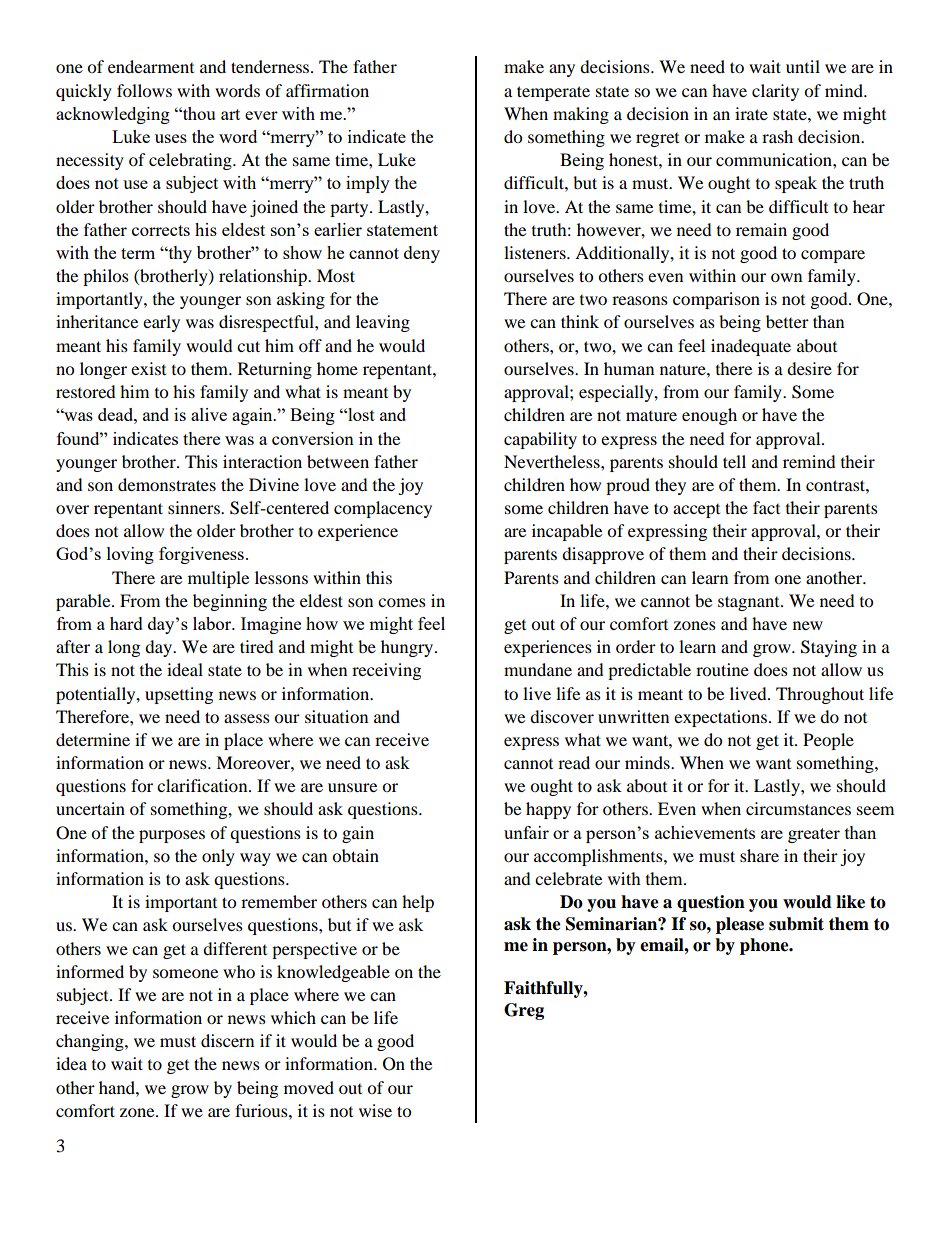 This document has width=952, height=1233. What do you see at coordinates (144, 90) in the document?
I see `follows` at bounding box center [144, 90].
